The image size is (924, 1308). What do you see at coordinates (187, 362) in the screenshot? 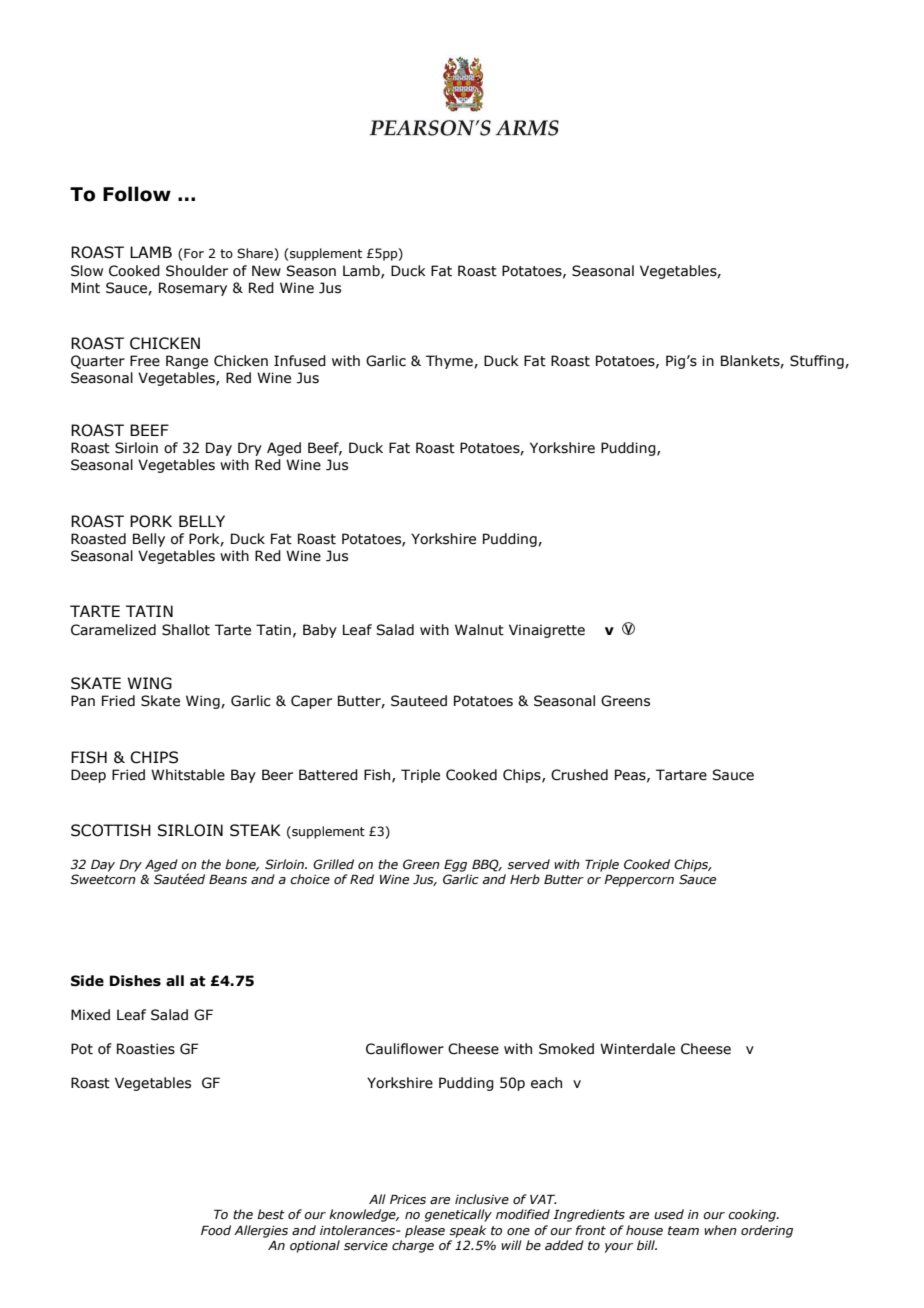
I see `Range` at bounding box center [187, 362].
